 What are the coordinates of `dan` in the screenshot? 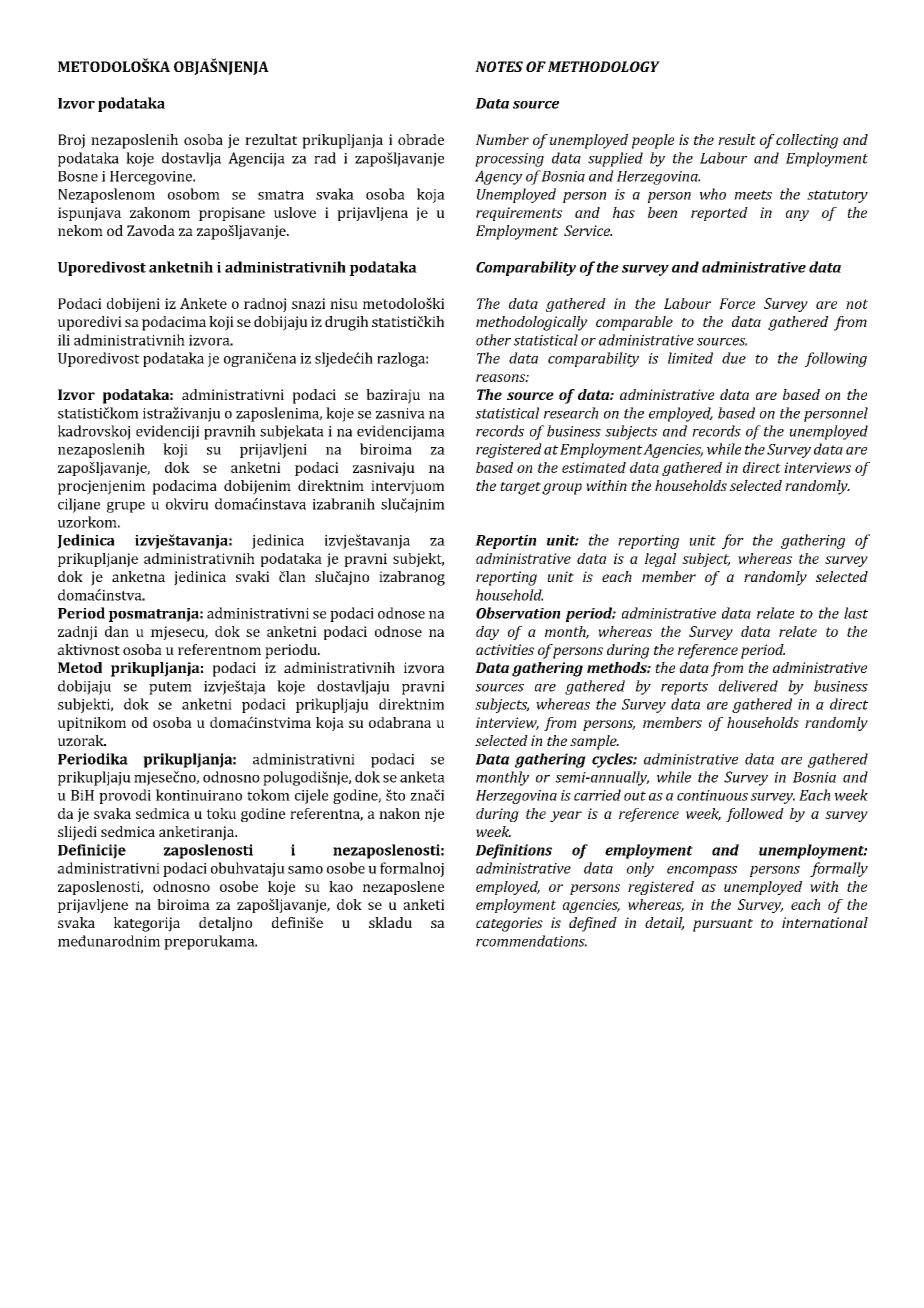 It's located at (117, 631).
